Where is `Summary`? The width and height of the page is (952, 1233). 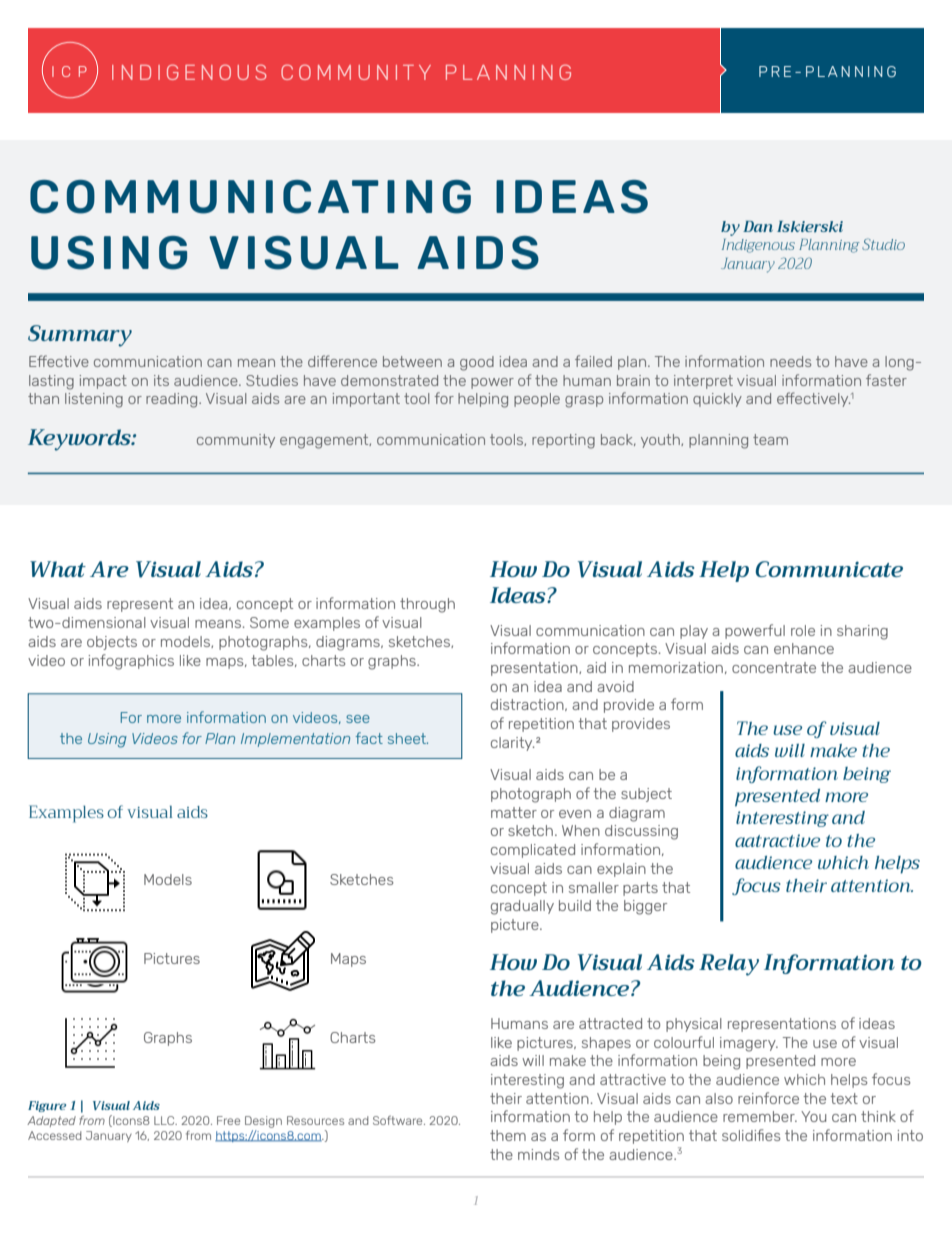
Summary is located at coordinates (80, 336).
